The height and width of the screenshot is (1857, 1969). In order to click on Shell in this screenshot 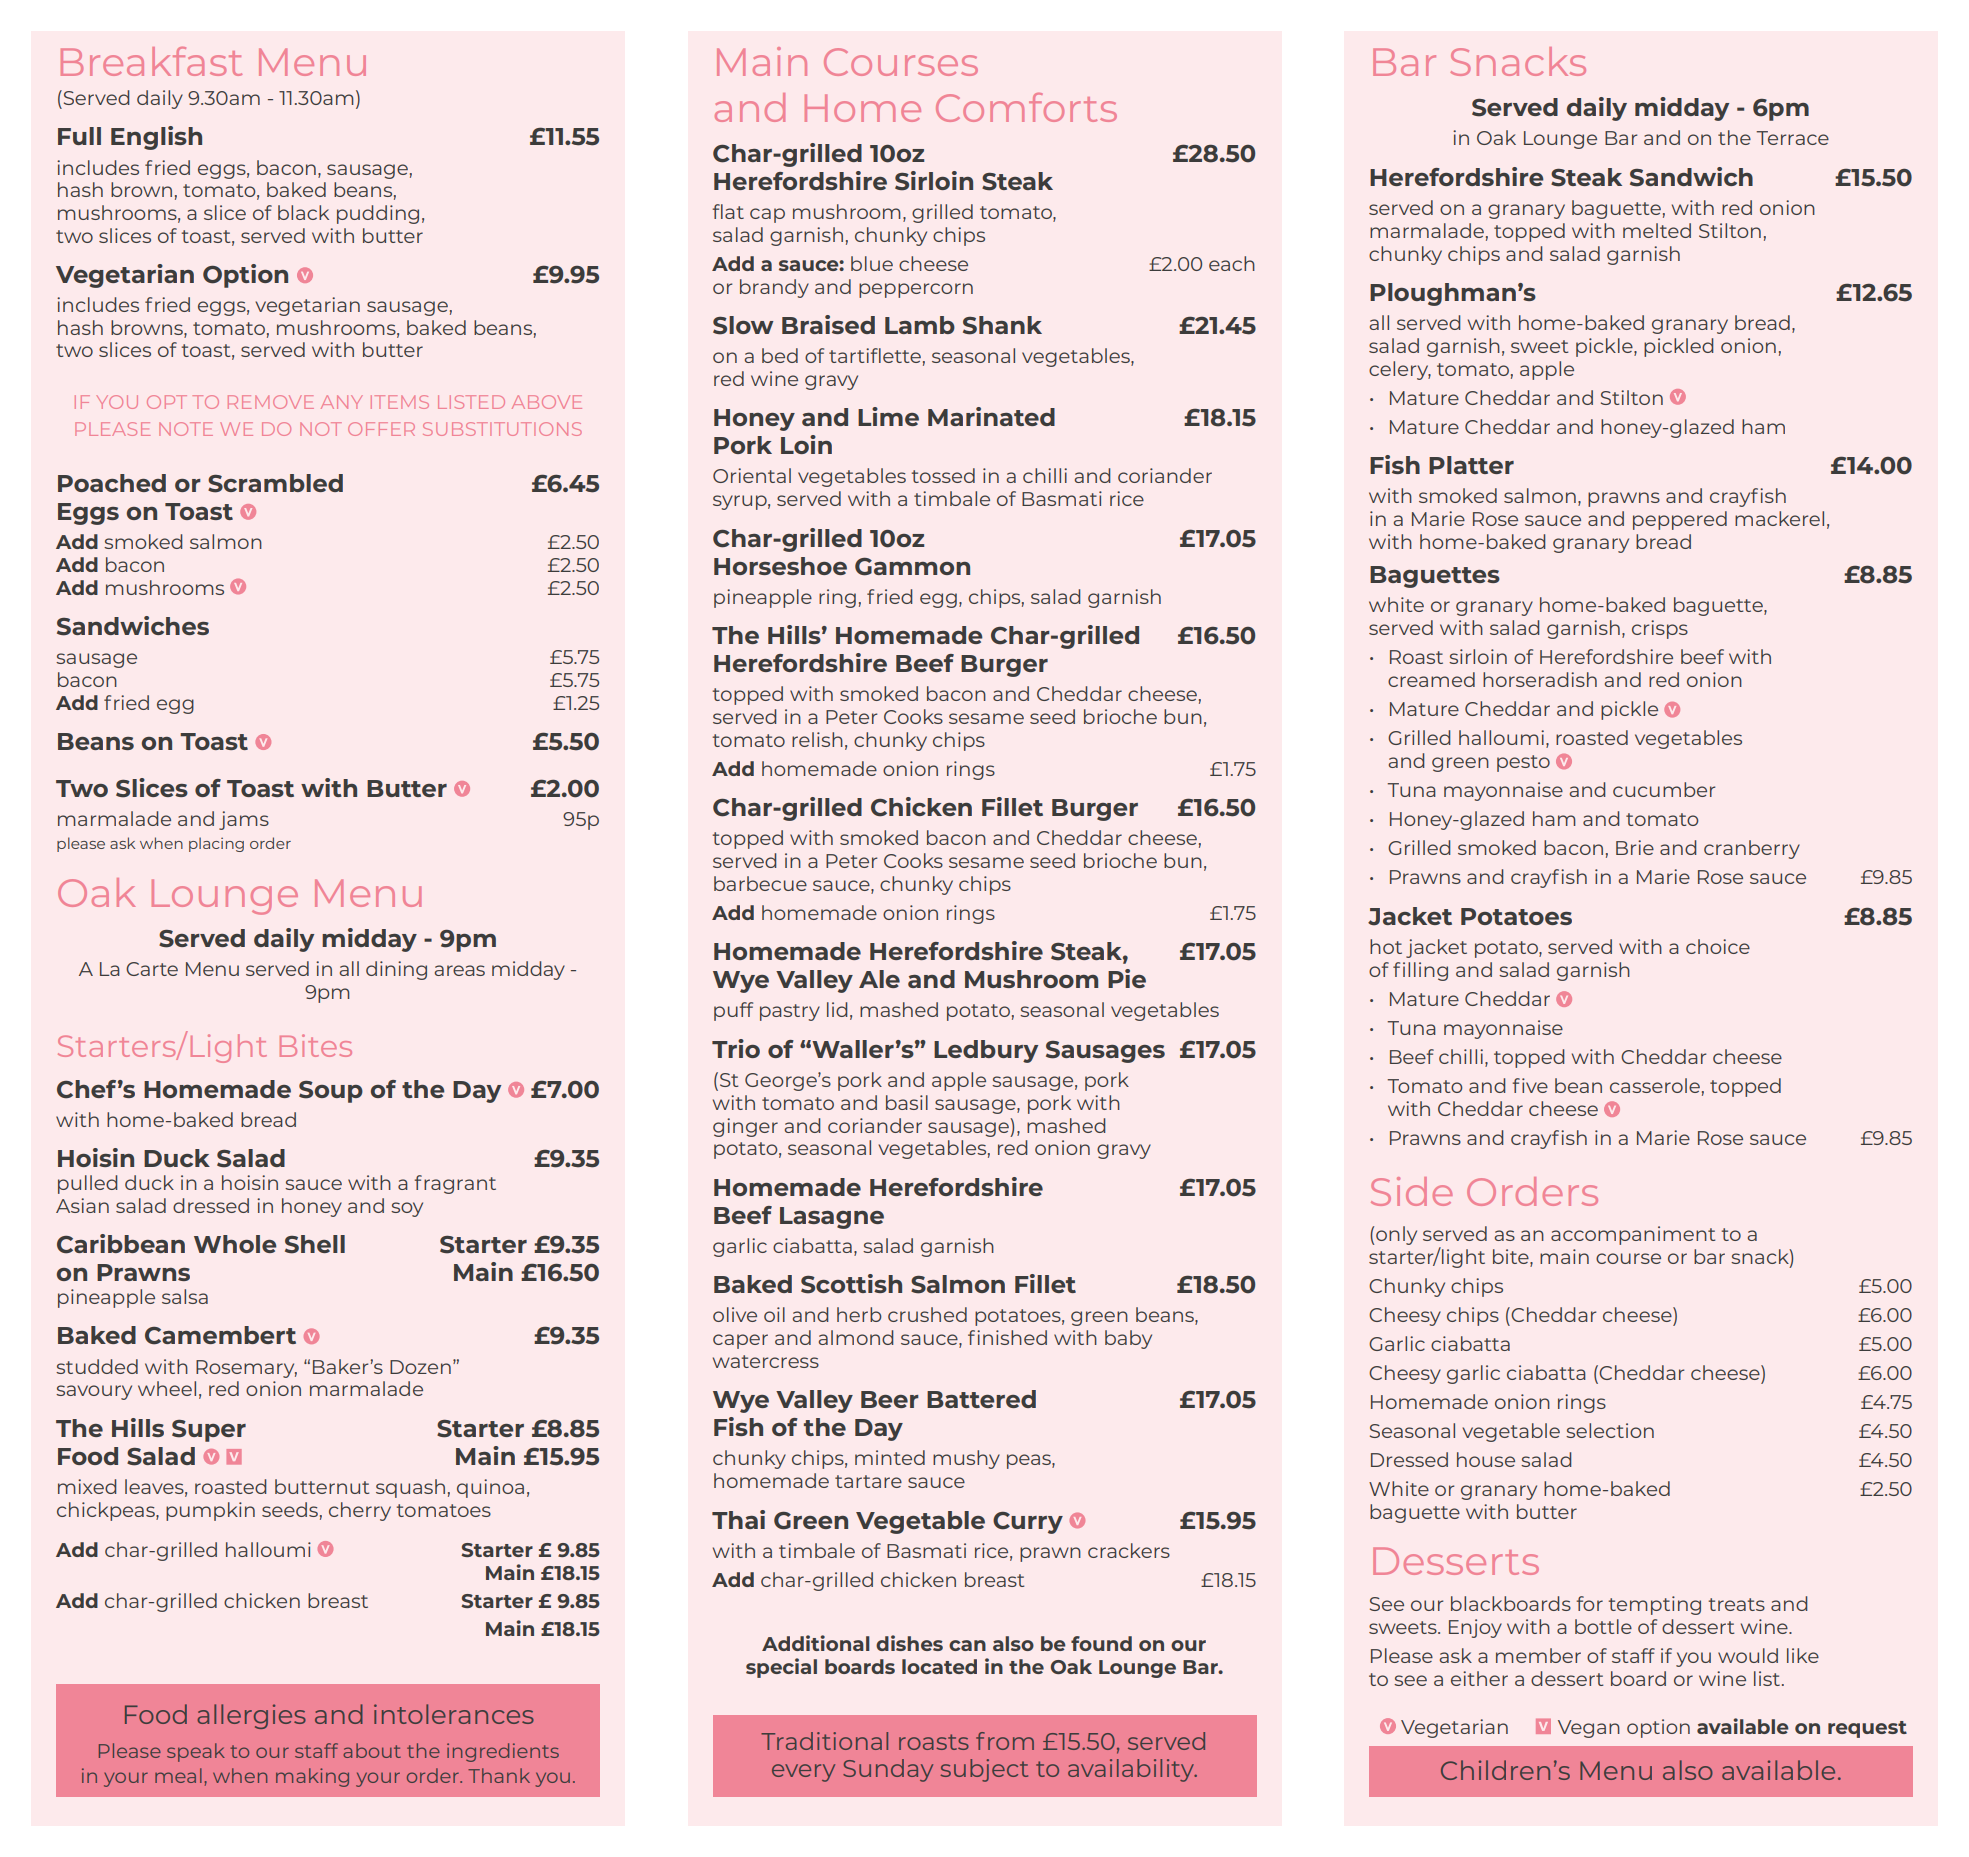, I will do `click(315, 1244)`.
